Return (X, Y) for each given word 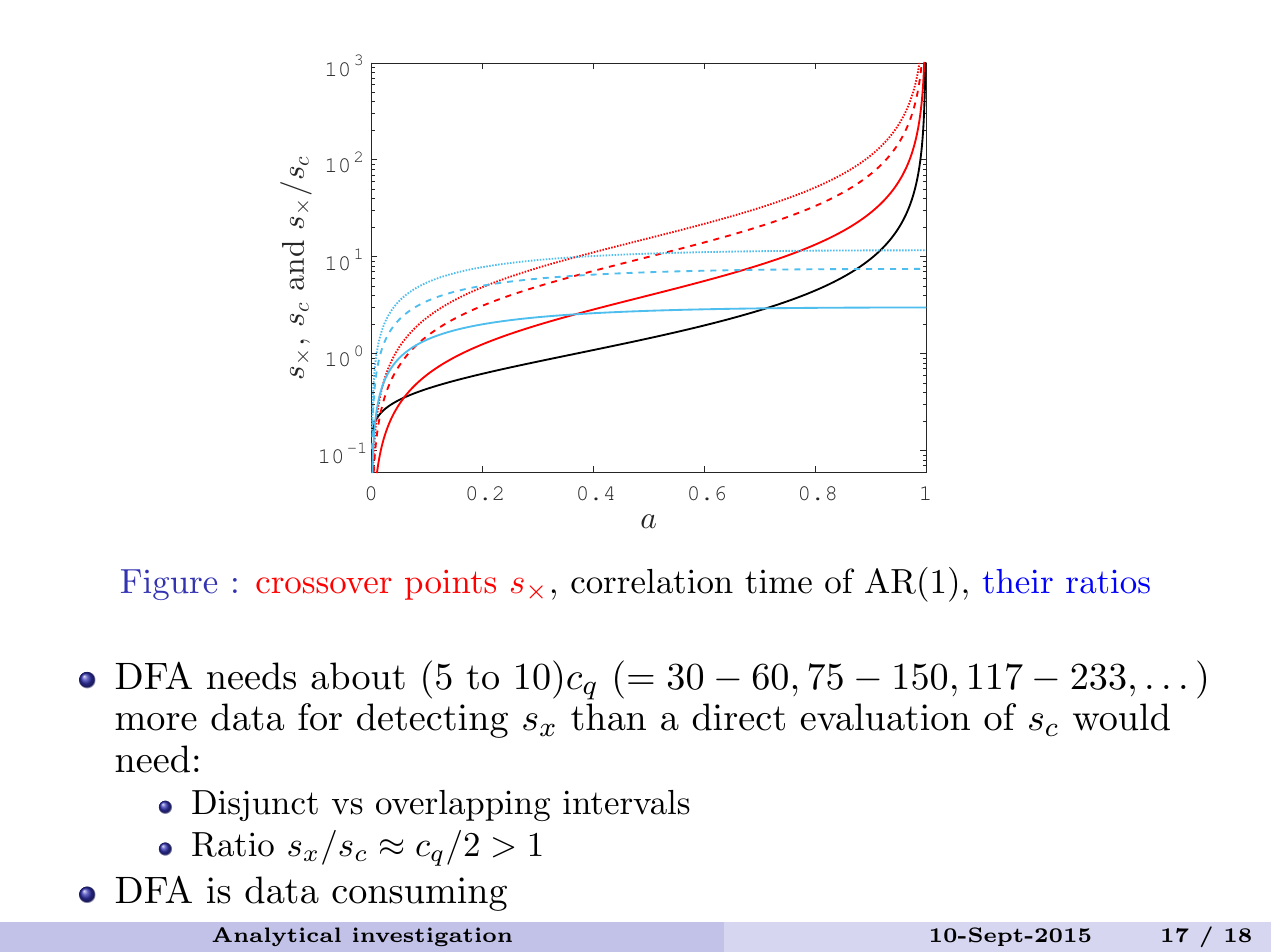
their (1018, 581)
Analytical (276, 936)
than (608, 717)
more (156, 722)
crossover (324, 585)
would (1121, 717)
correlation (652, 581)
